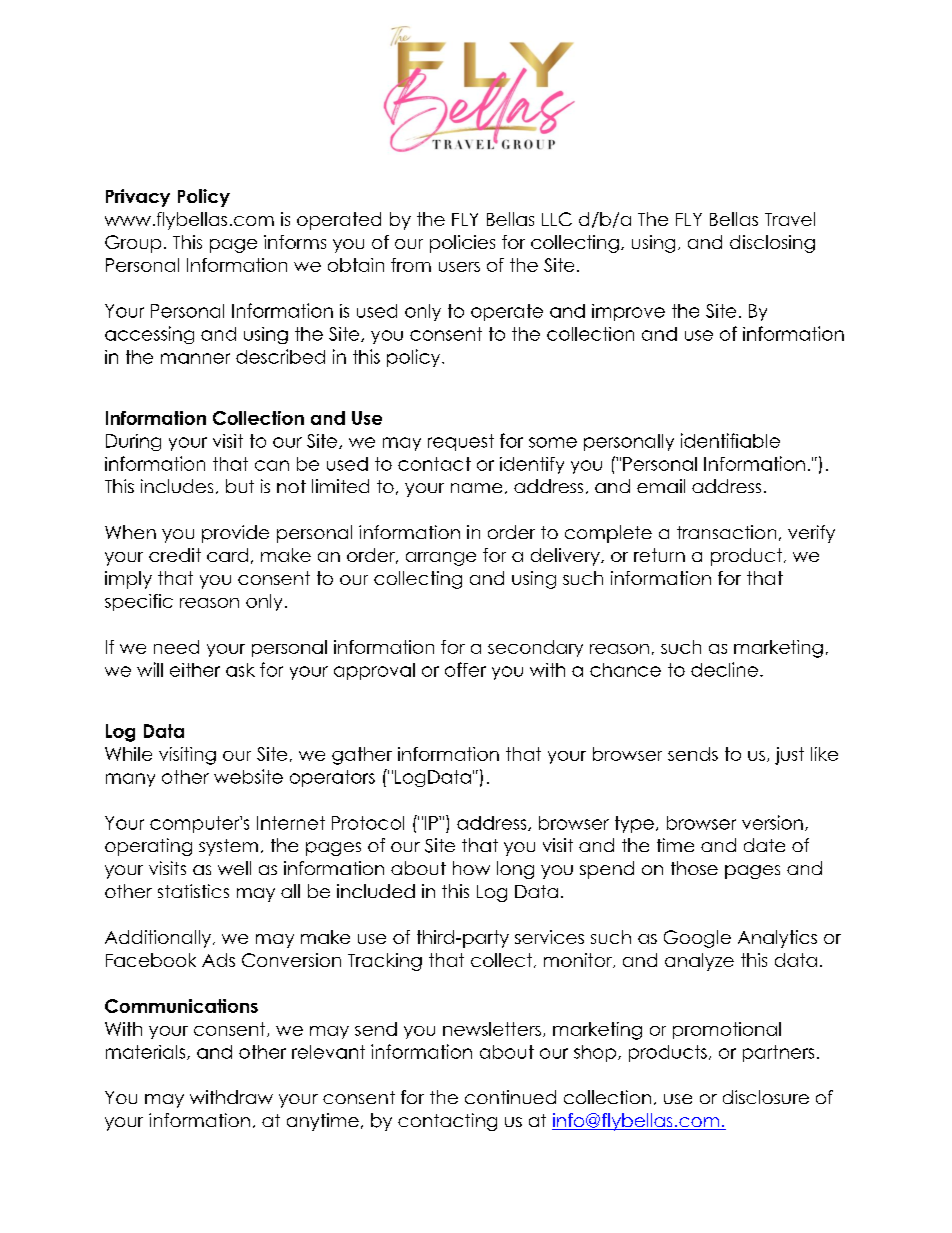 The width and height of the screenshot is (952, 1233). What do you see at coordinates (133, 244) in the screenshot?
I see `Group` at bounding box center [133, 244].
